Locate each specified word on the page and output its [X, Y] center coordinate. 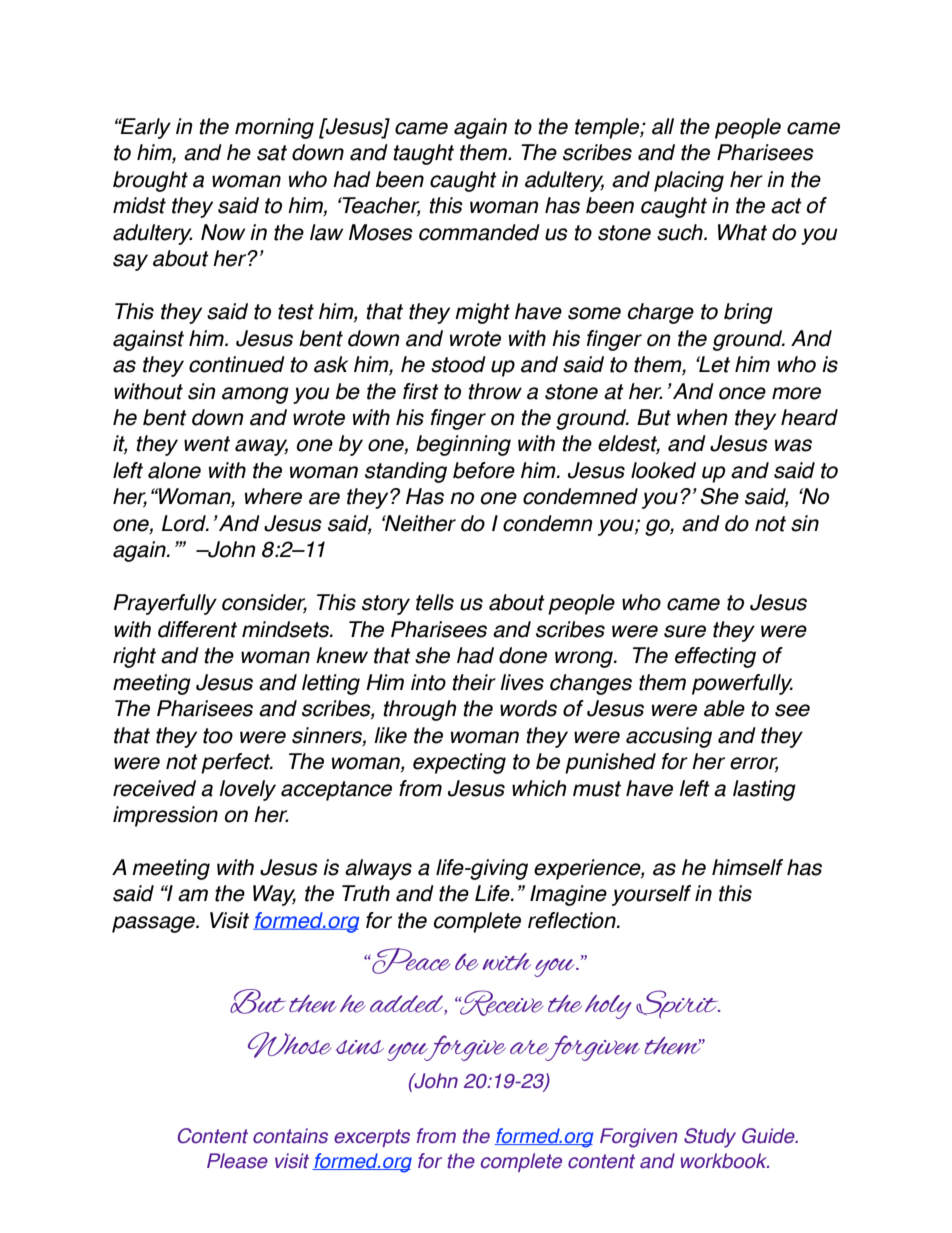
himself [747, 867]
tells [435, 602]
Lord [185, 523]
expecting [459, 763]
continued [237, 364]
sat [272, 153]
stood [458, 364]
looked [663, 470]
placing [689, 181]
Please [237, 1161]
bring [748, 313]
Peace [410, 961]
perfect [237, 763]
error [754, 764]
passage [154, 924]
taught [423, 154]
